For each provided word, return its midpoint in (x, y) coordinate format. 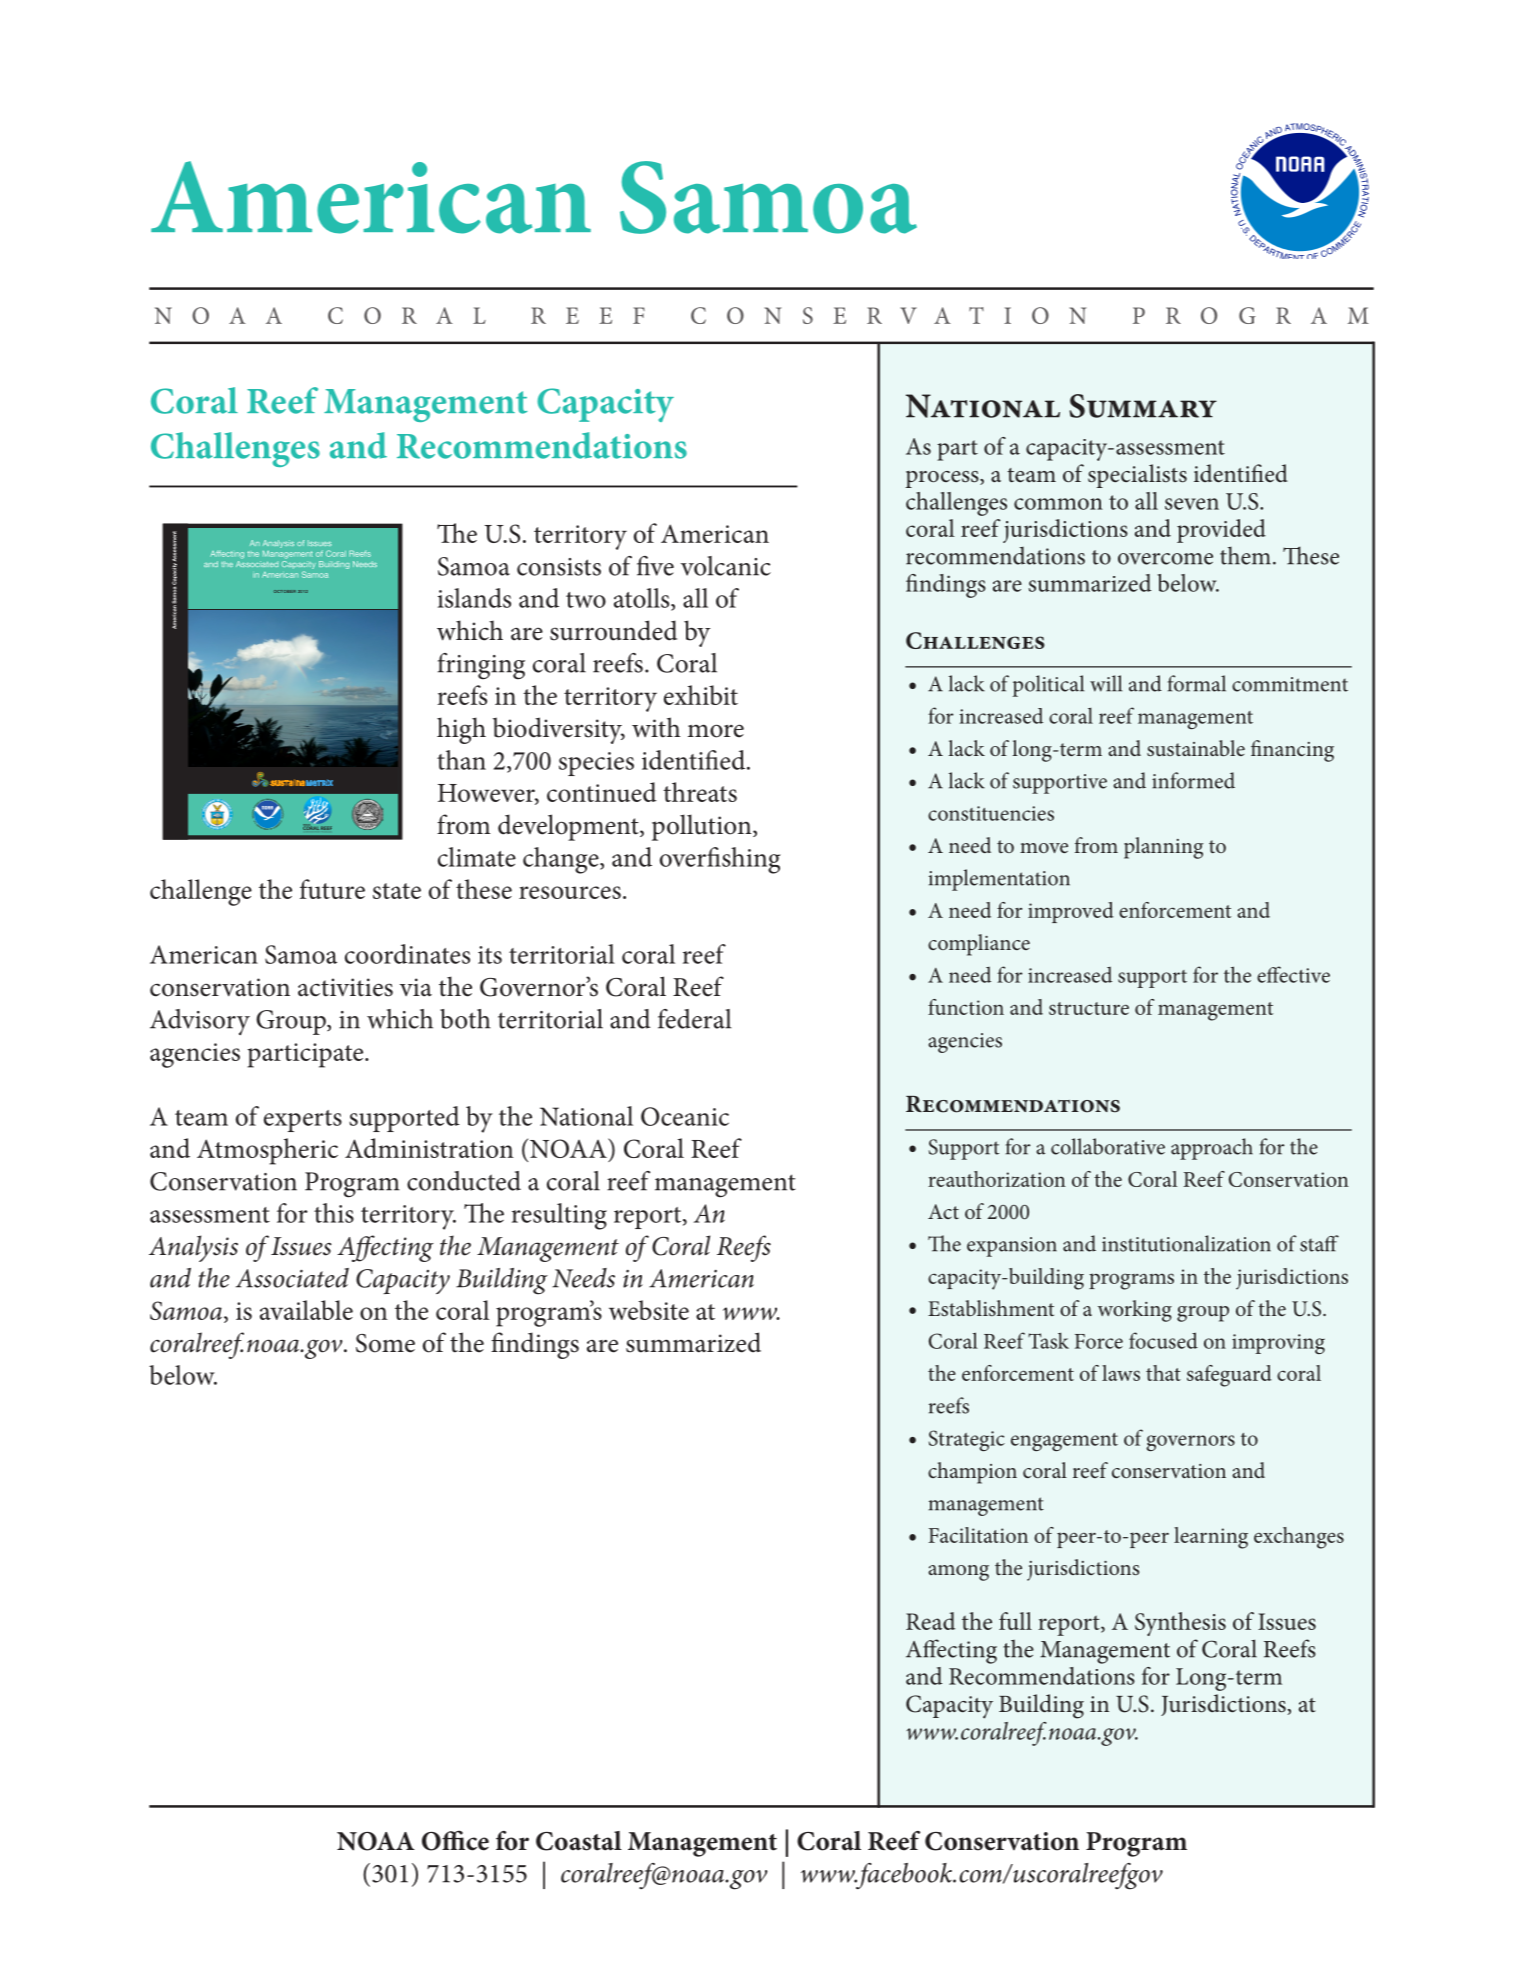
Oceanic (685, 1116)
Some (385, 1343)
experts (303, 1121)
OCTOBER (285, 591)
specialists (1137, 476)
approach (1212, 1149)
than (461, 760)
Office (455, 1840)
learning (1211, 1538)
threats (700, 792)
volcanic (725, 566)
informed (1193, 780)
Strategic (967, 1440)
